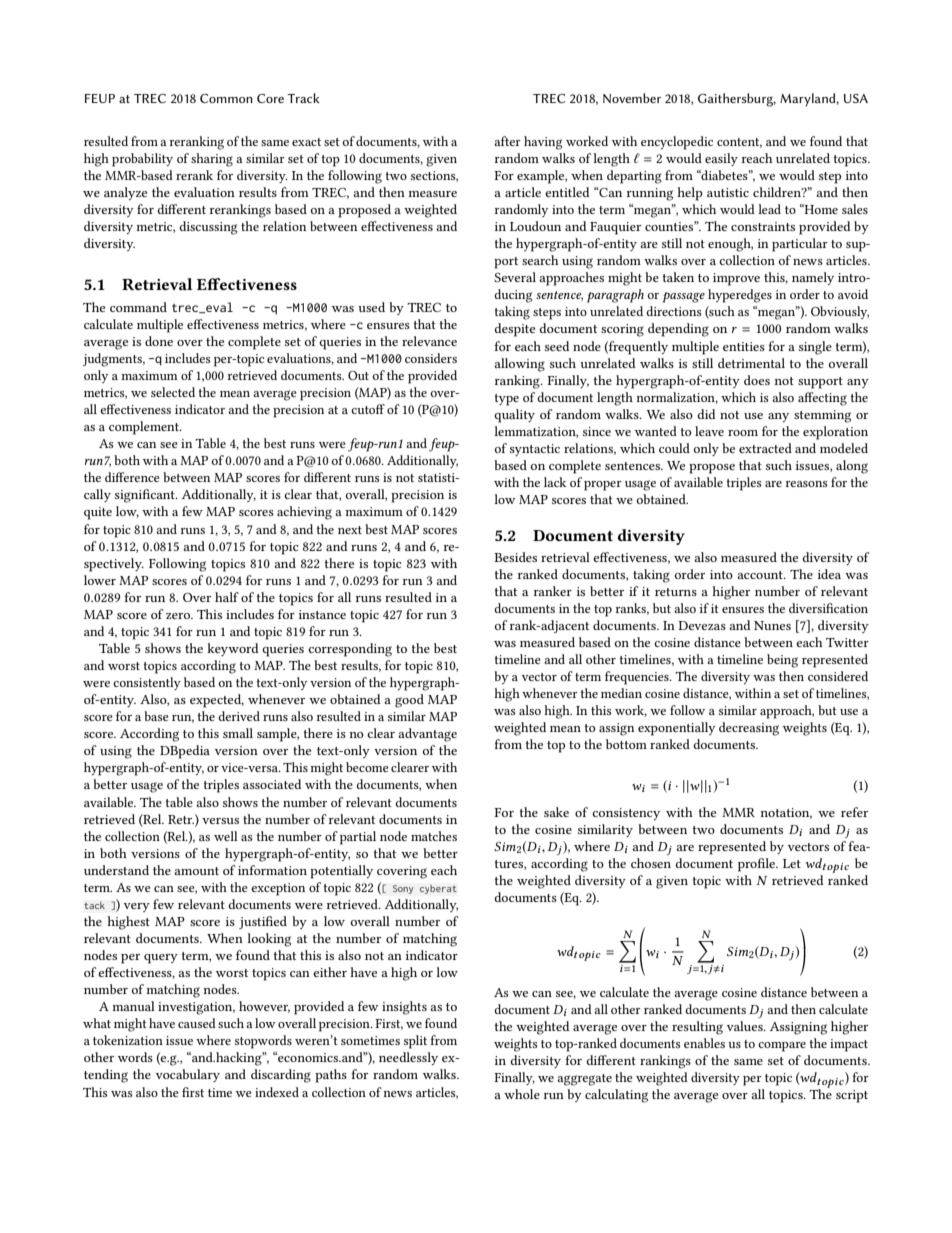 The image size is (952, 1233). I want to click on zero, so click(179, 616).
